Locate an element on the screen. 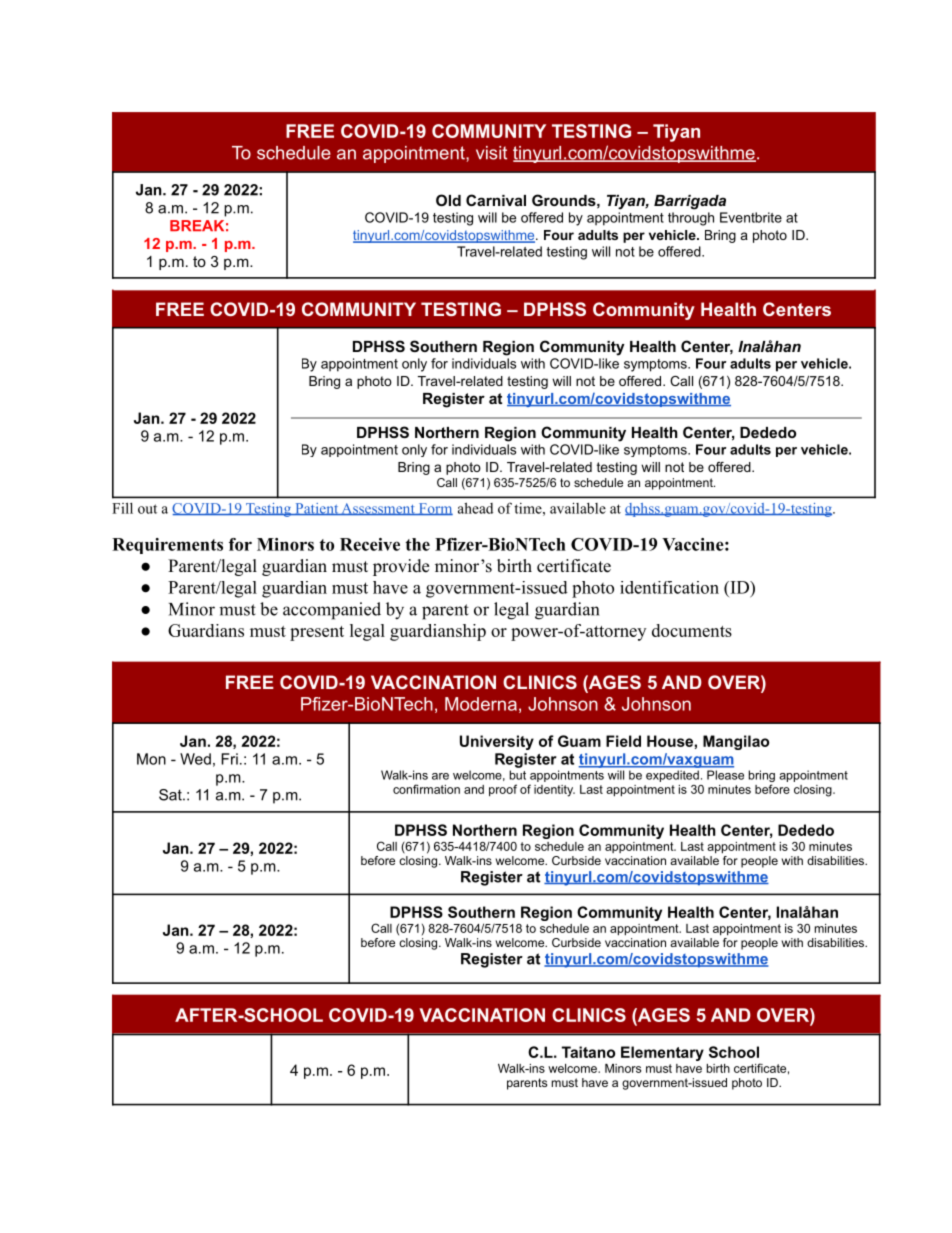  Wed is located at coordinates (195, 759).
